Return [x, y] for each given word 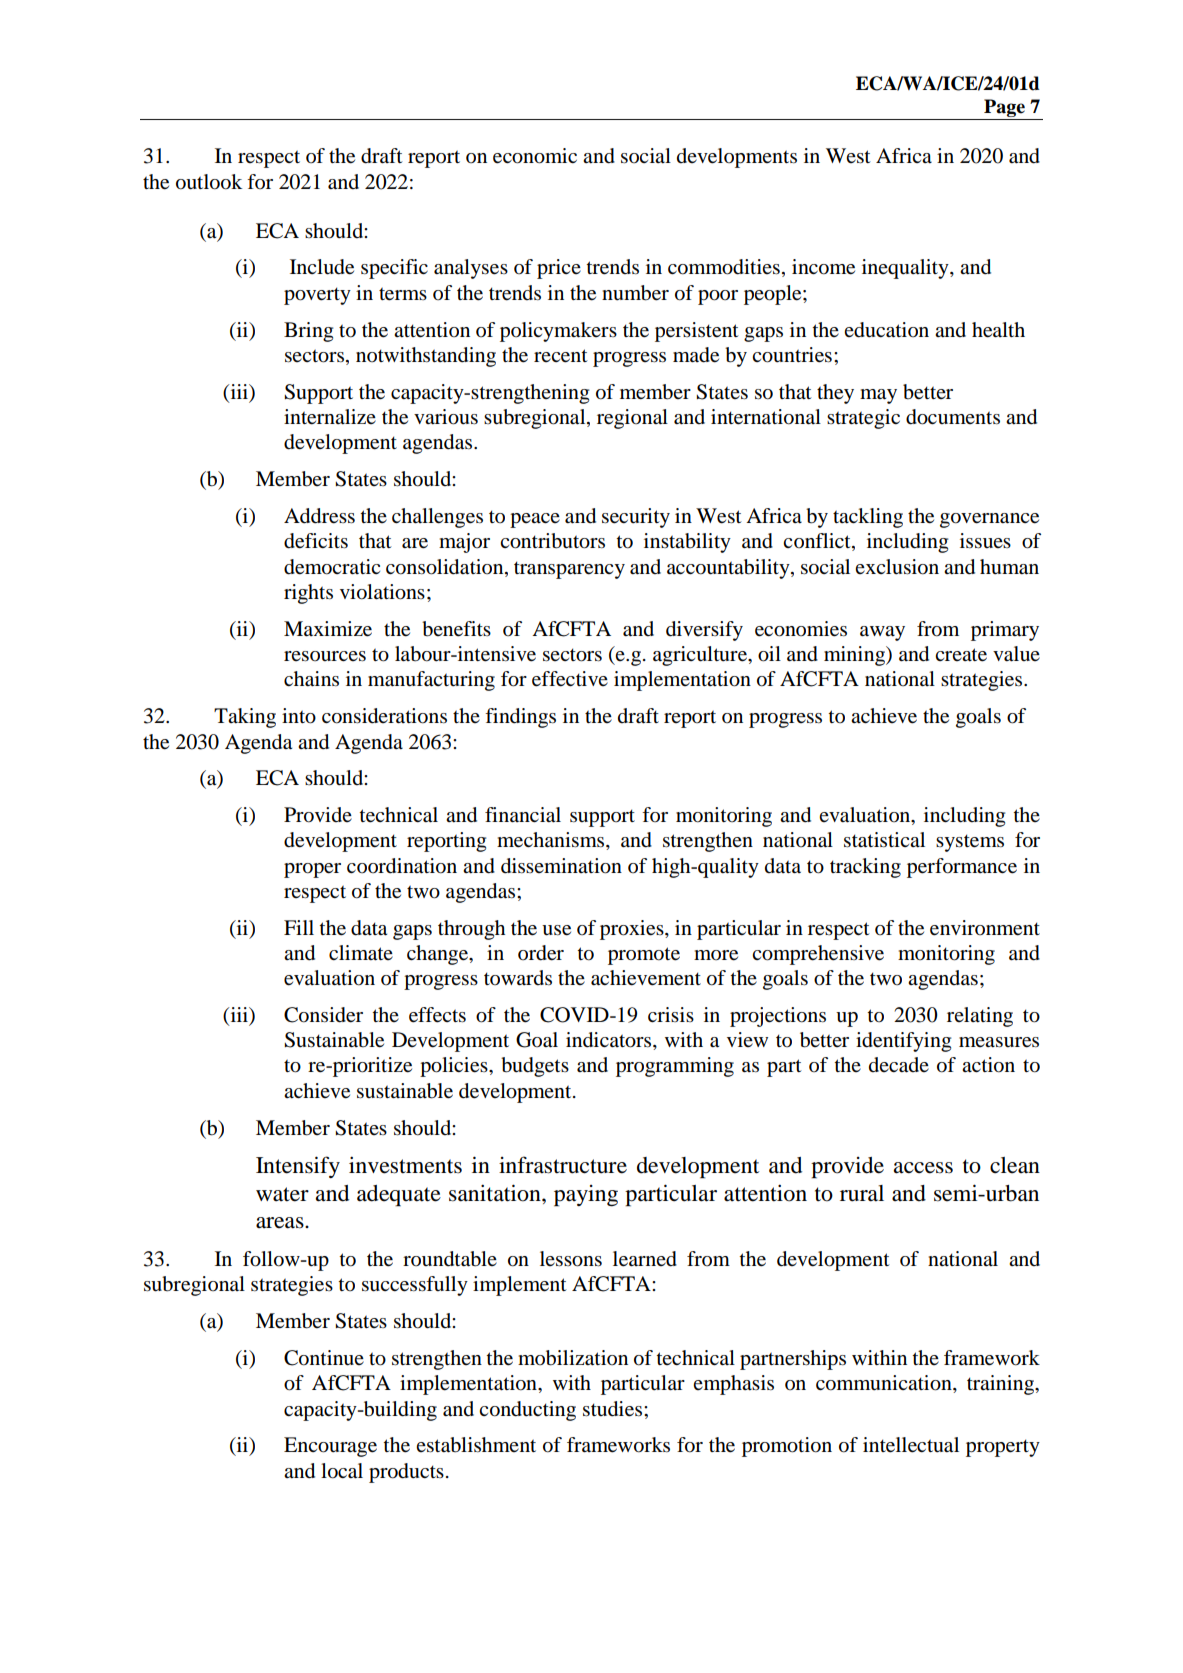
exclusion [897, 567]
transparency [569, 570]
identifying [903, 1042]
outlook [209, 182]
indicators [610, 1041]
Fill [299, 927]
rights [308, 594]
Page [1004, 109]
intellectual [911, 1445]
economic [535, 156]
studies [614, 1409]
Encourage [330, 1447]
